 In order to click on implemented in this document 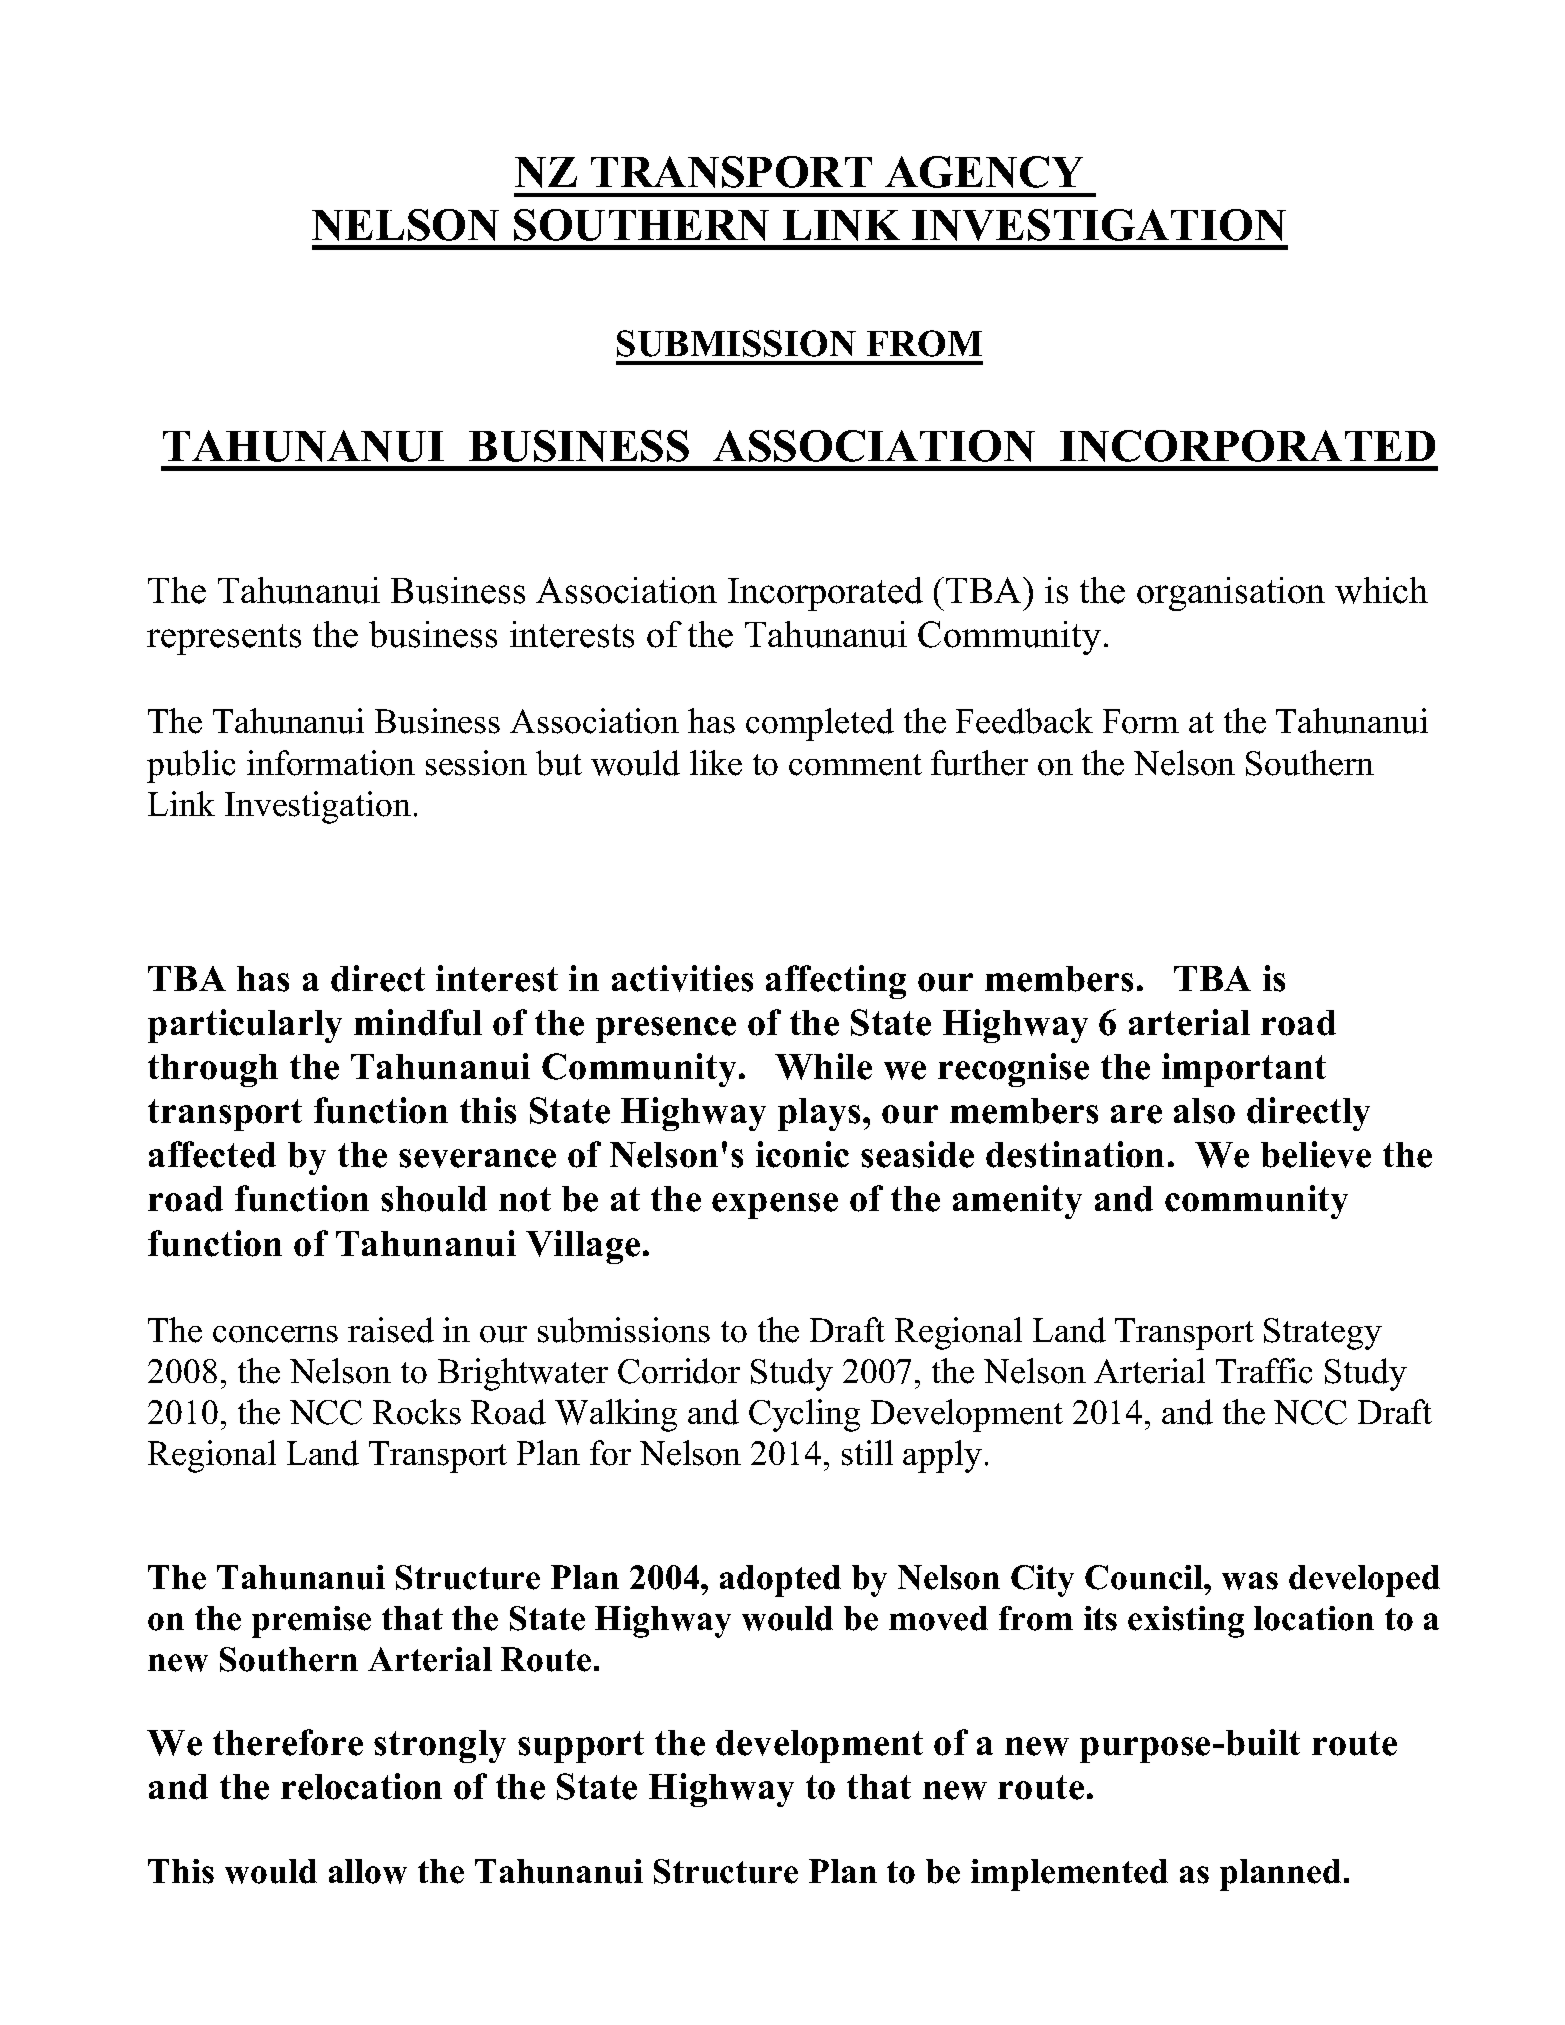, I will do `click(1069, 1875)`.
